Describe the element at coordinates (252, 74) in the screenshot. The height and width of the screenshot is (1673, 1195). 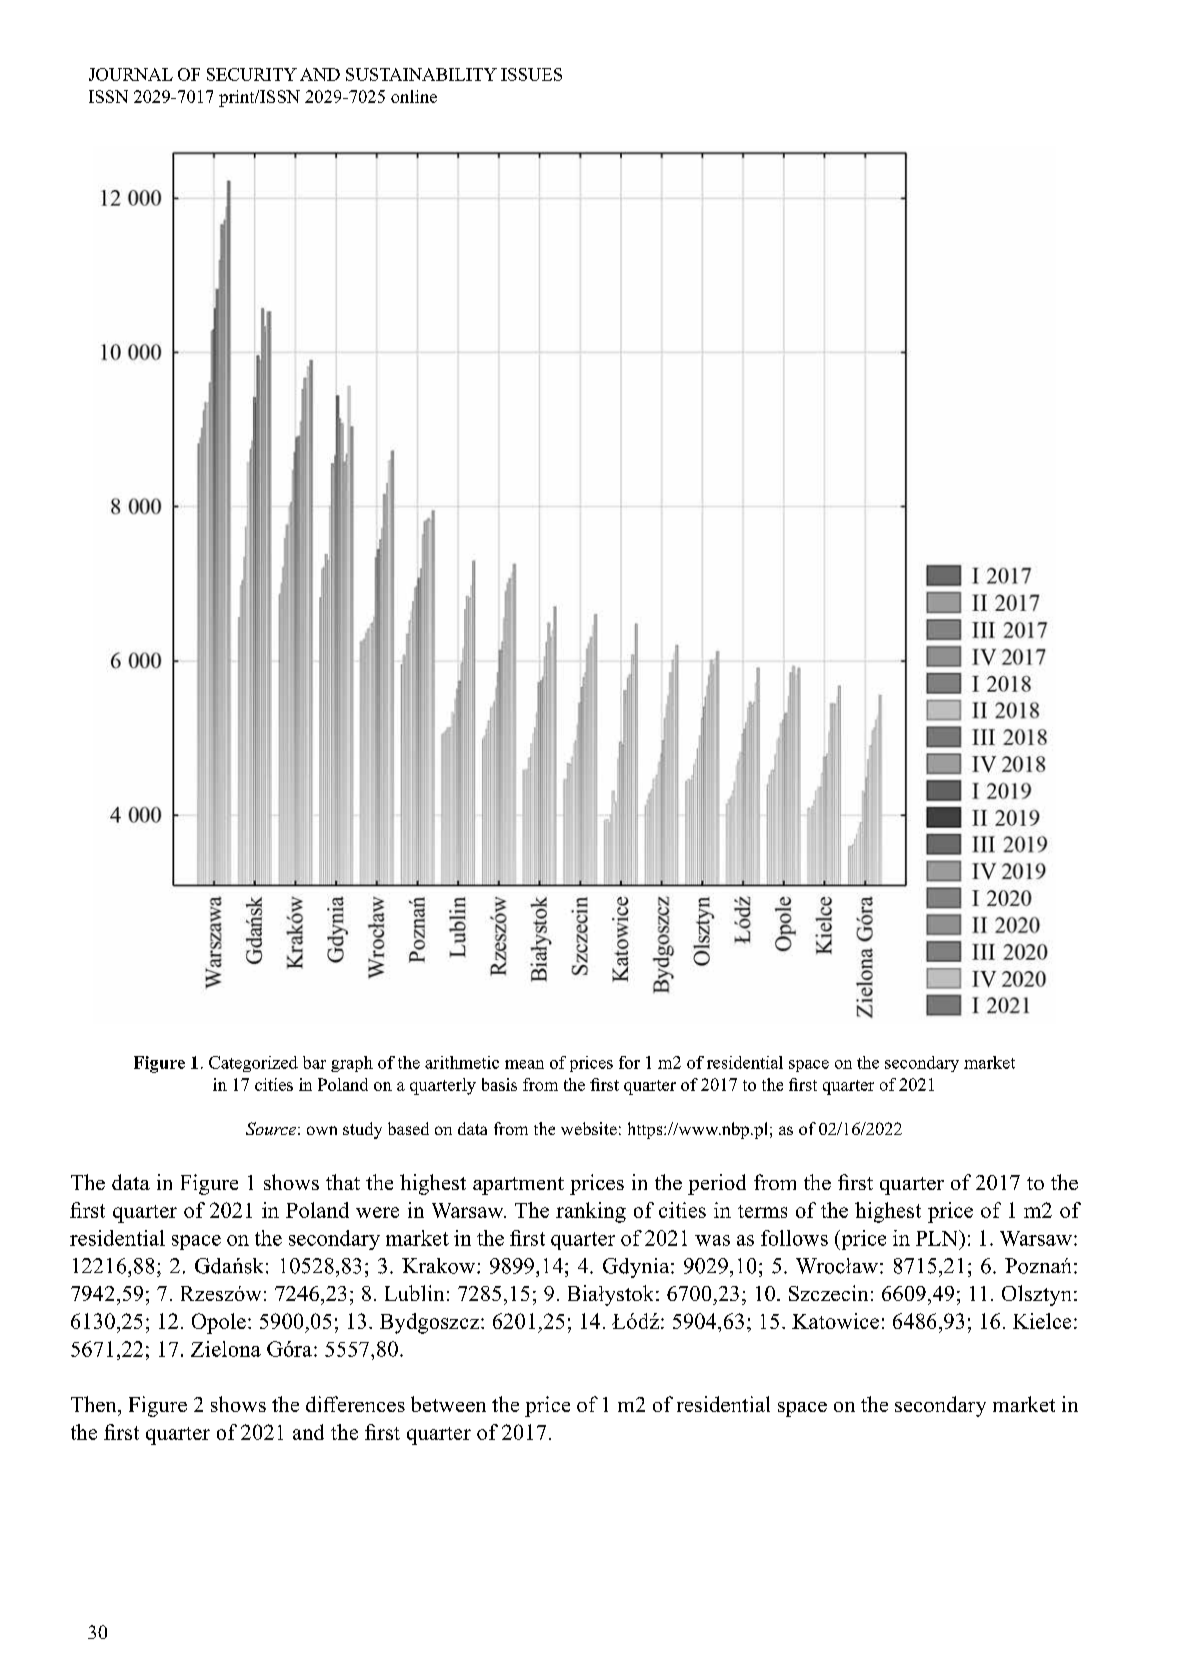
I see `SECURITY` at that location.
